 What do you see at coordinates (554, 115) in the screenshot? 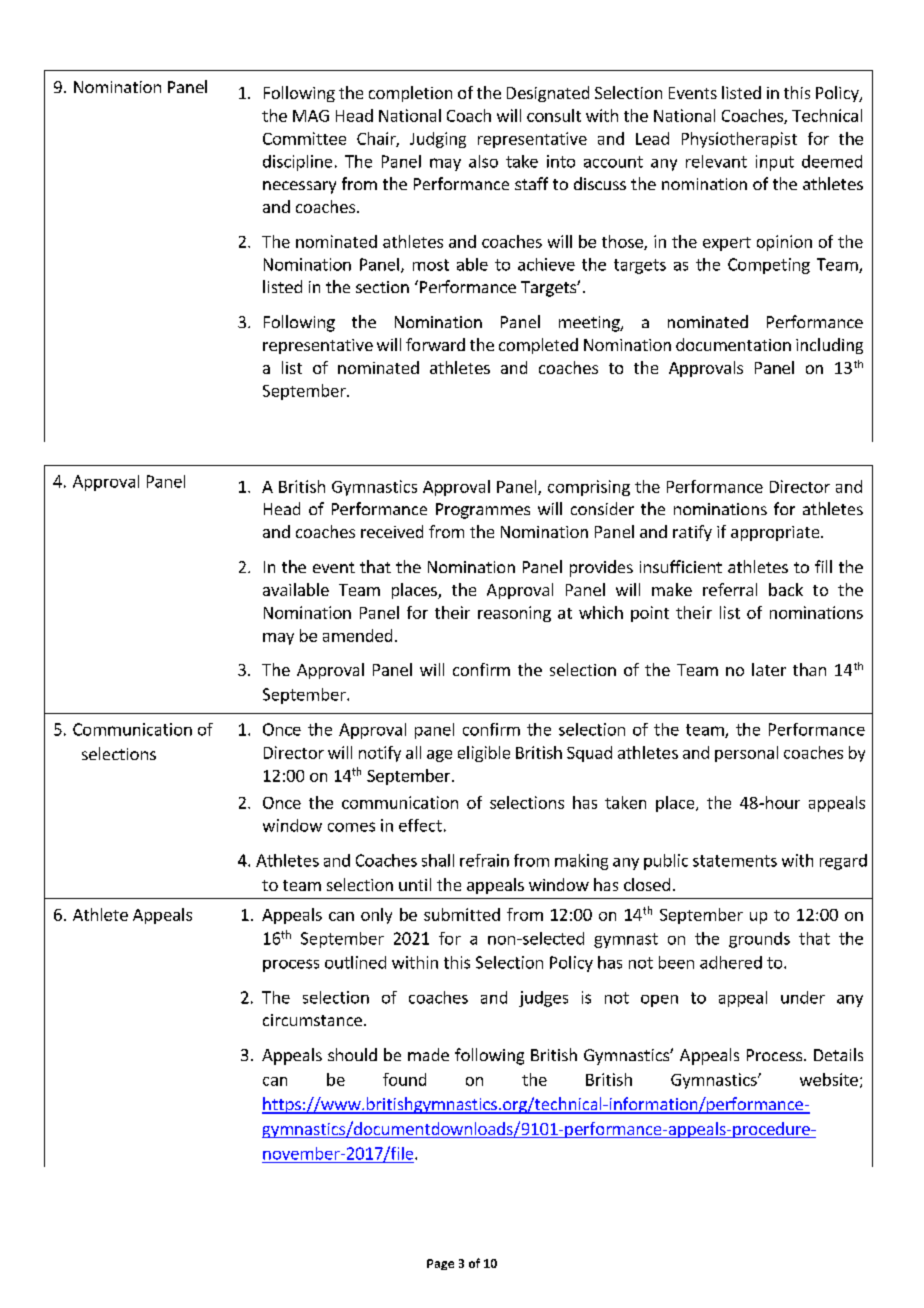
I see `consult` at bounding box center [554, 115].
